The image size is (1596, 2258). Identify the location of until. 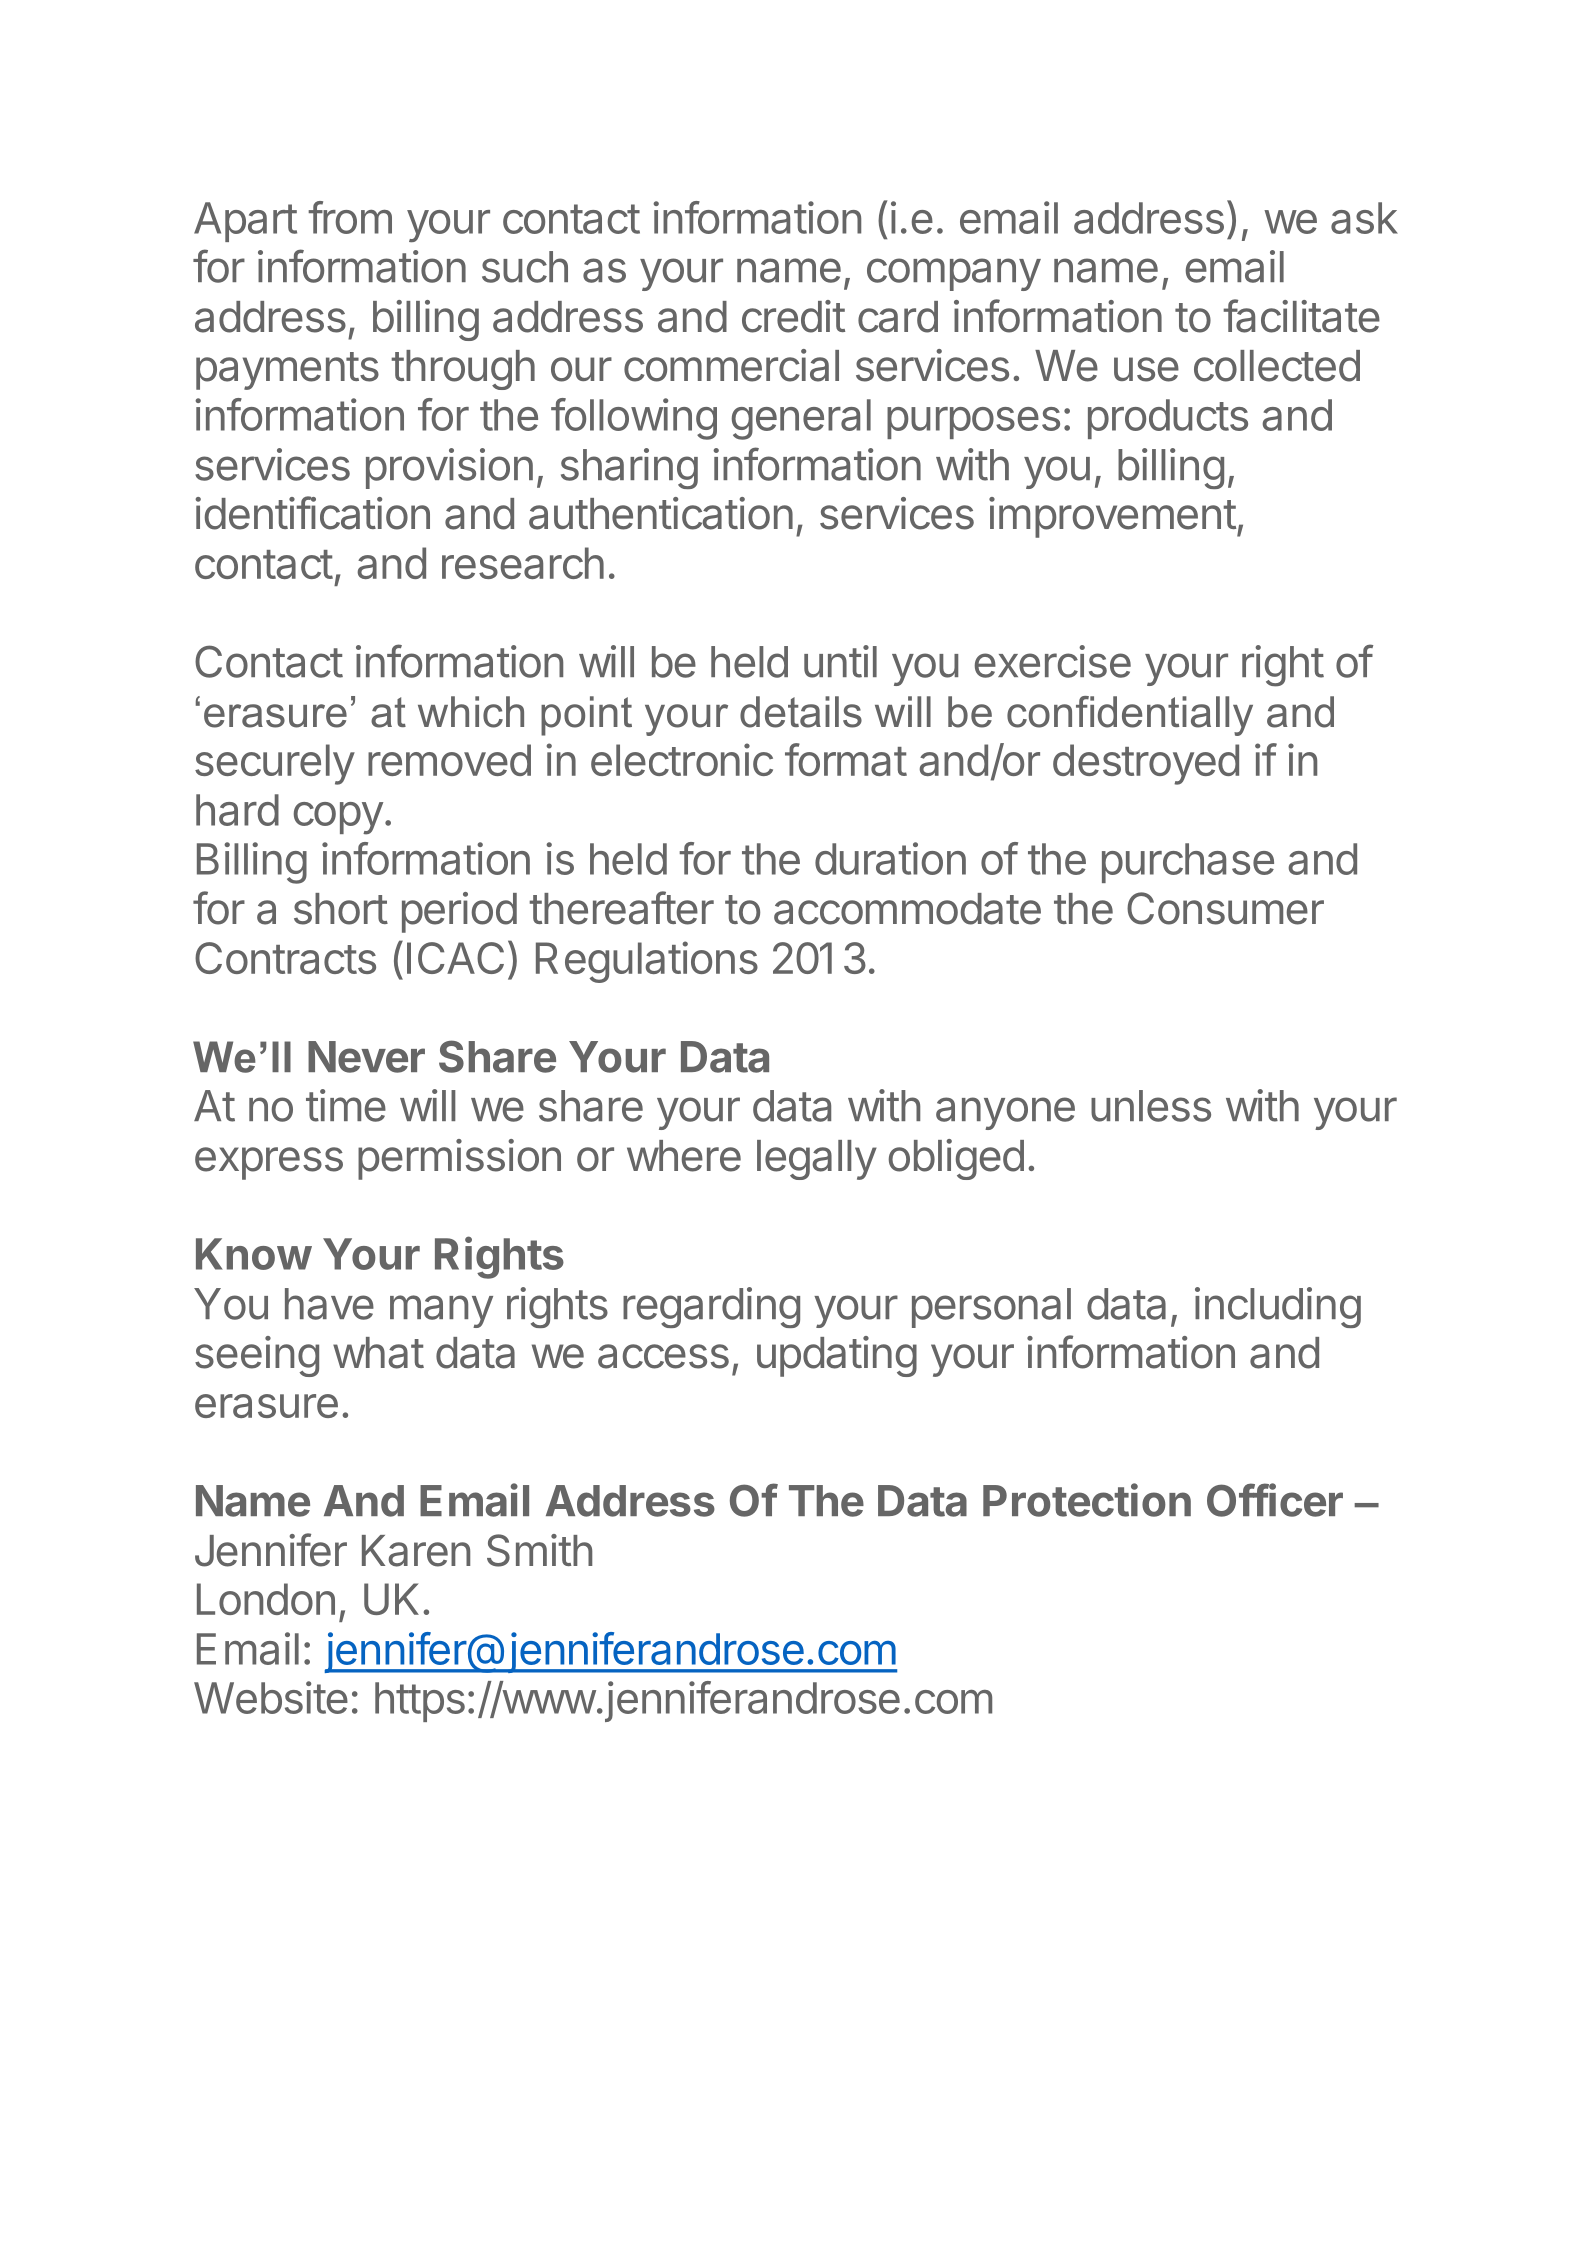
(840, 661).
